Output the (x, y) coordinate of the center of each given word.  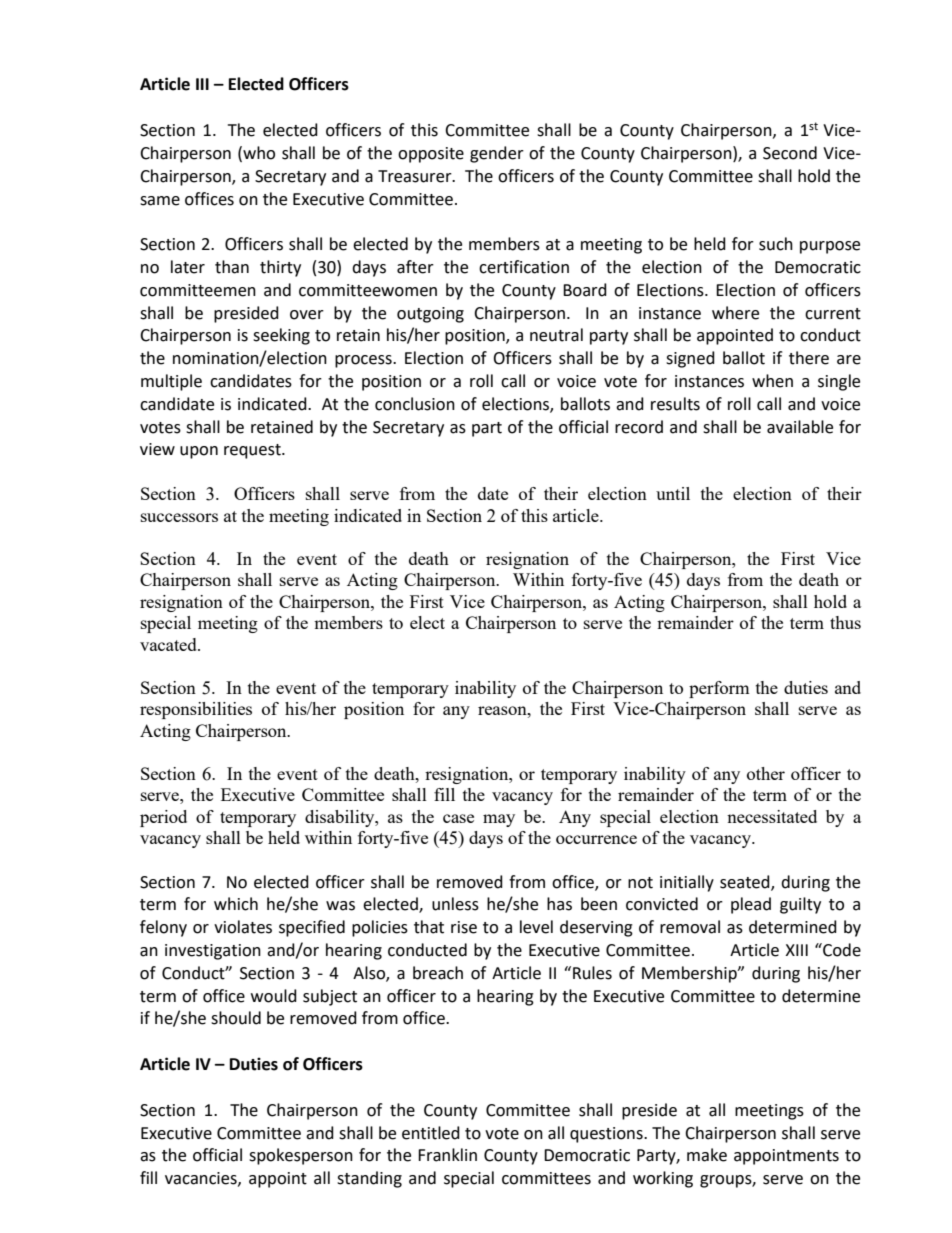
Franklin (447, 1155)
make (707, 1155)
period (163, 818)
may (499, 820)
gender (497, 154)
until (673, 493)
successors (179, 517)
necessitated (772, 816)
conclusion (415, 404)
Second (790, 153)
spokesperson (301, 1156)
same (160, 201)
